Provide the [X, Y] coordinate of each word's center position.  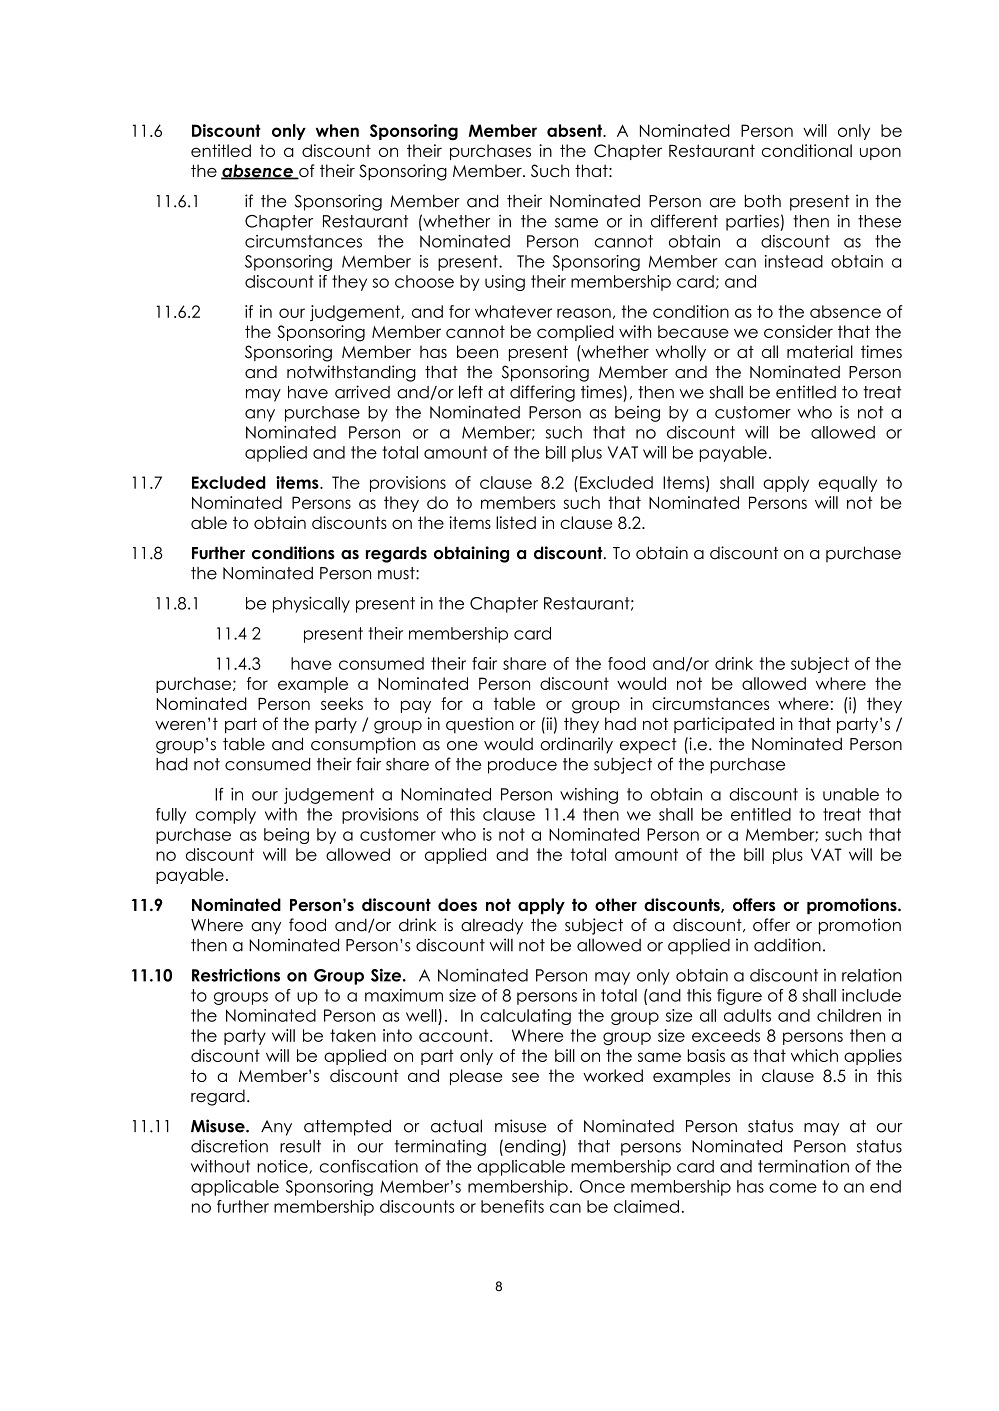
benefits [512, 1206]
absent [575, 130]
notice [283, 1167]
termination [803, 1166]
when [337, 130]
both [763, 201]
